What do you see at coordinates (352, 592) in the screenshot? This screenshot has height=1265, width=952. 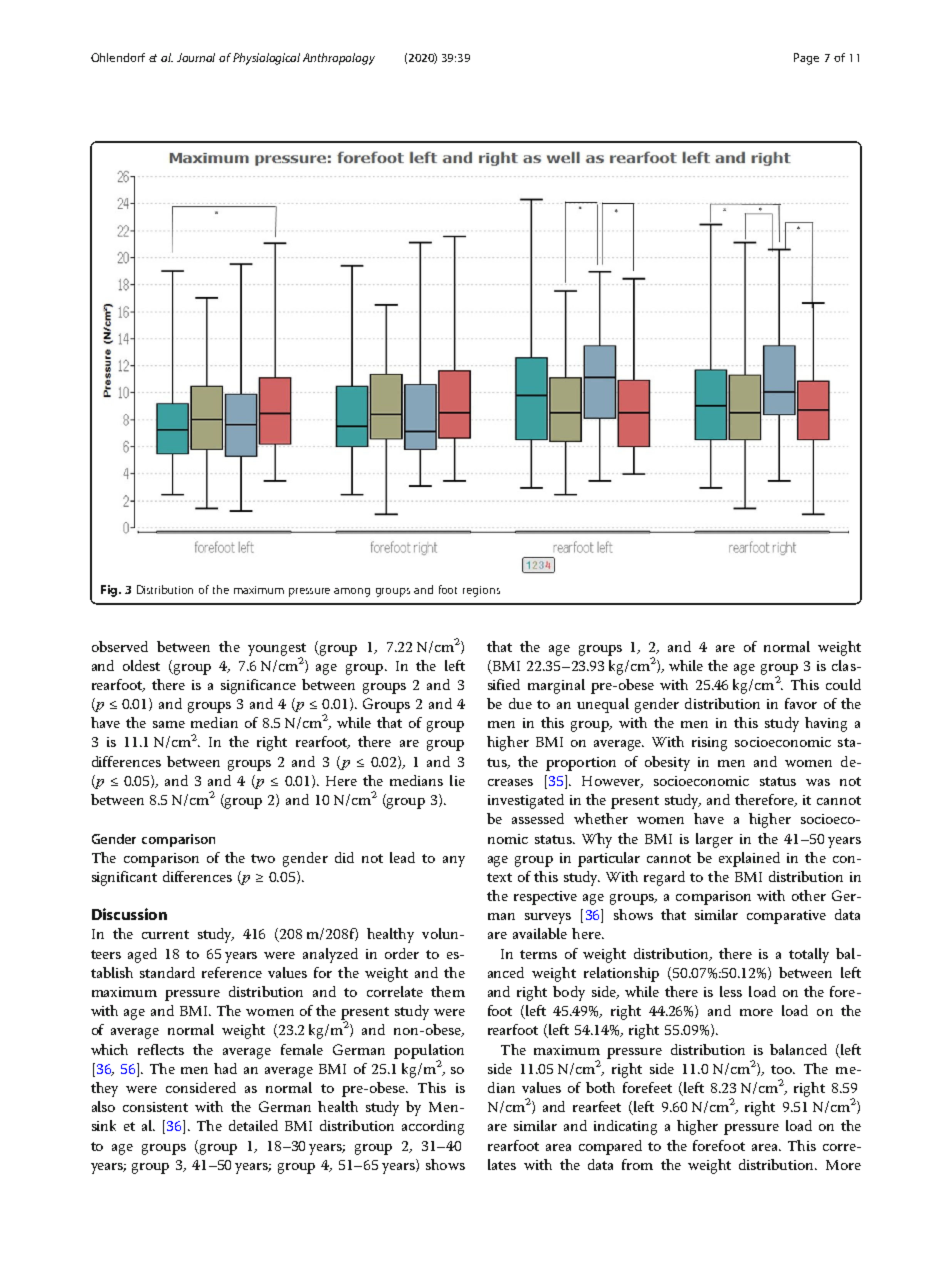 I see `among` at bounding box center [352, 592].
